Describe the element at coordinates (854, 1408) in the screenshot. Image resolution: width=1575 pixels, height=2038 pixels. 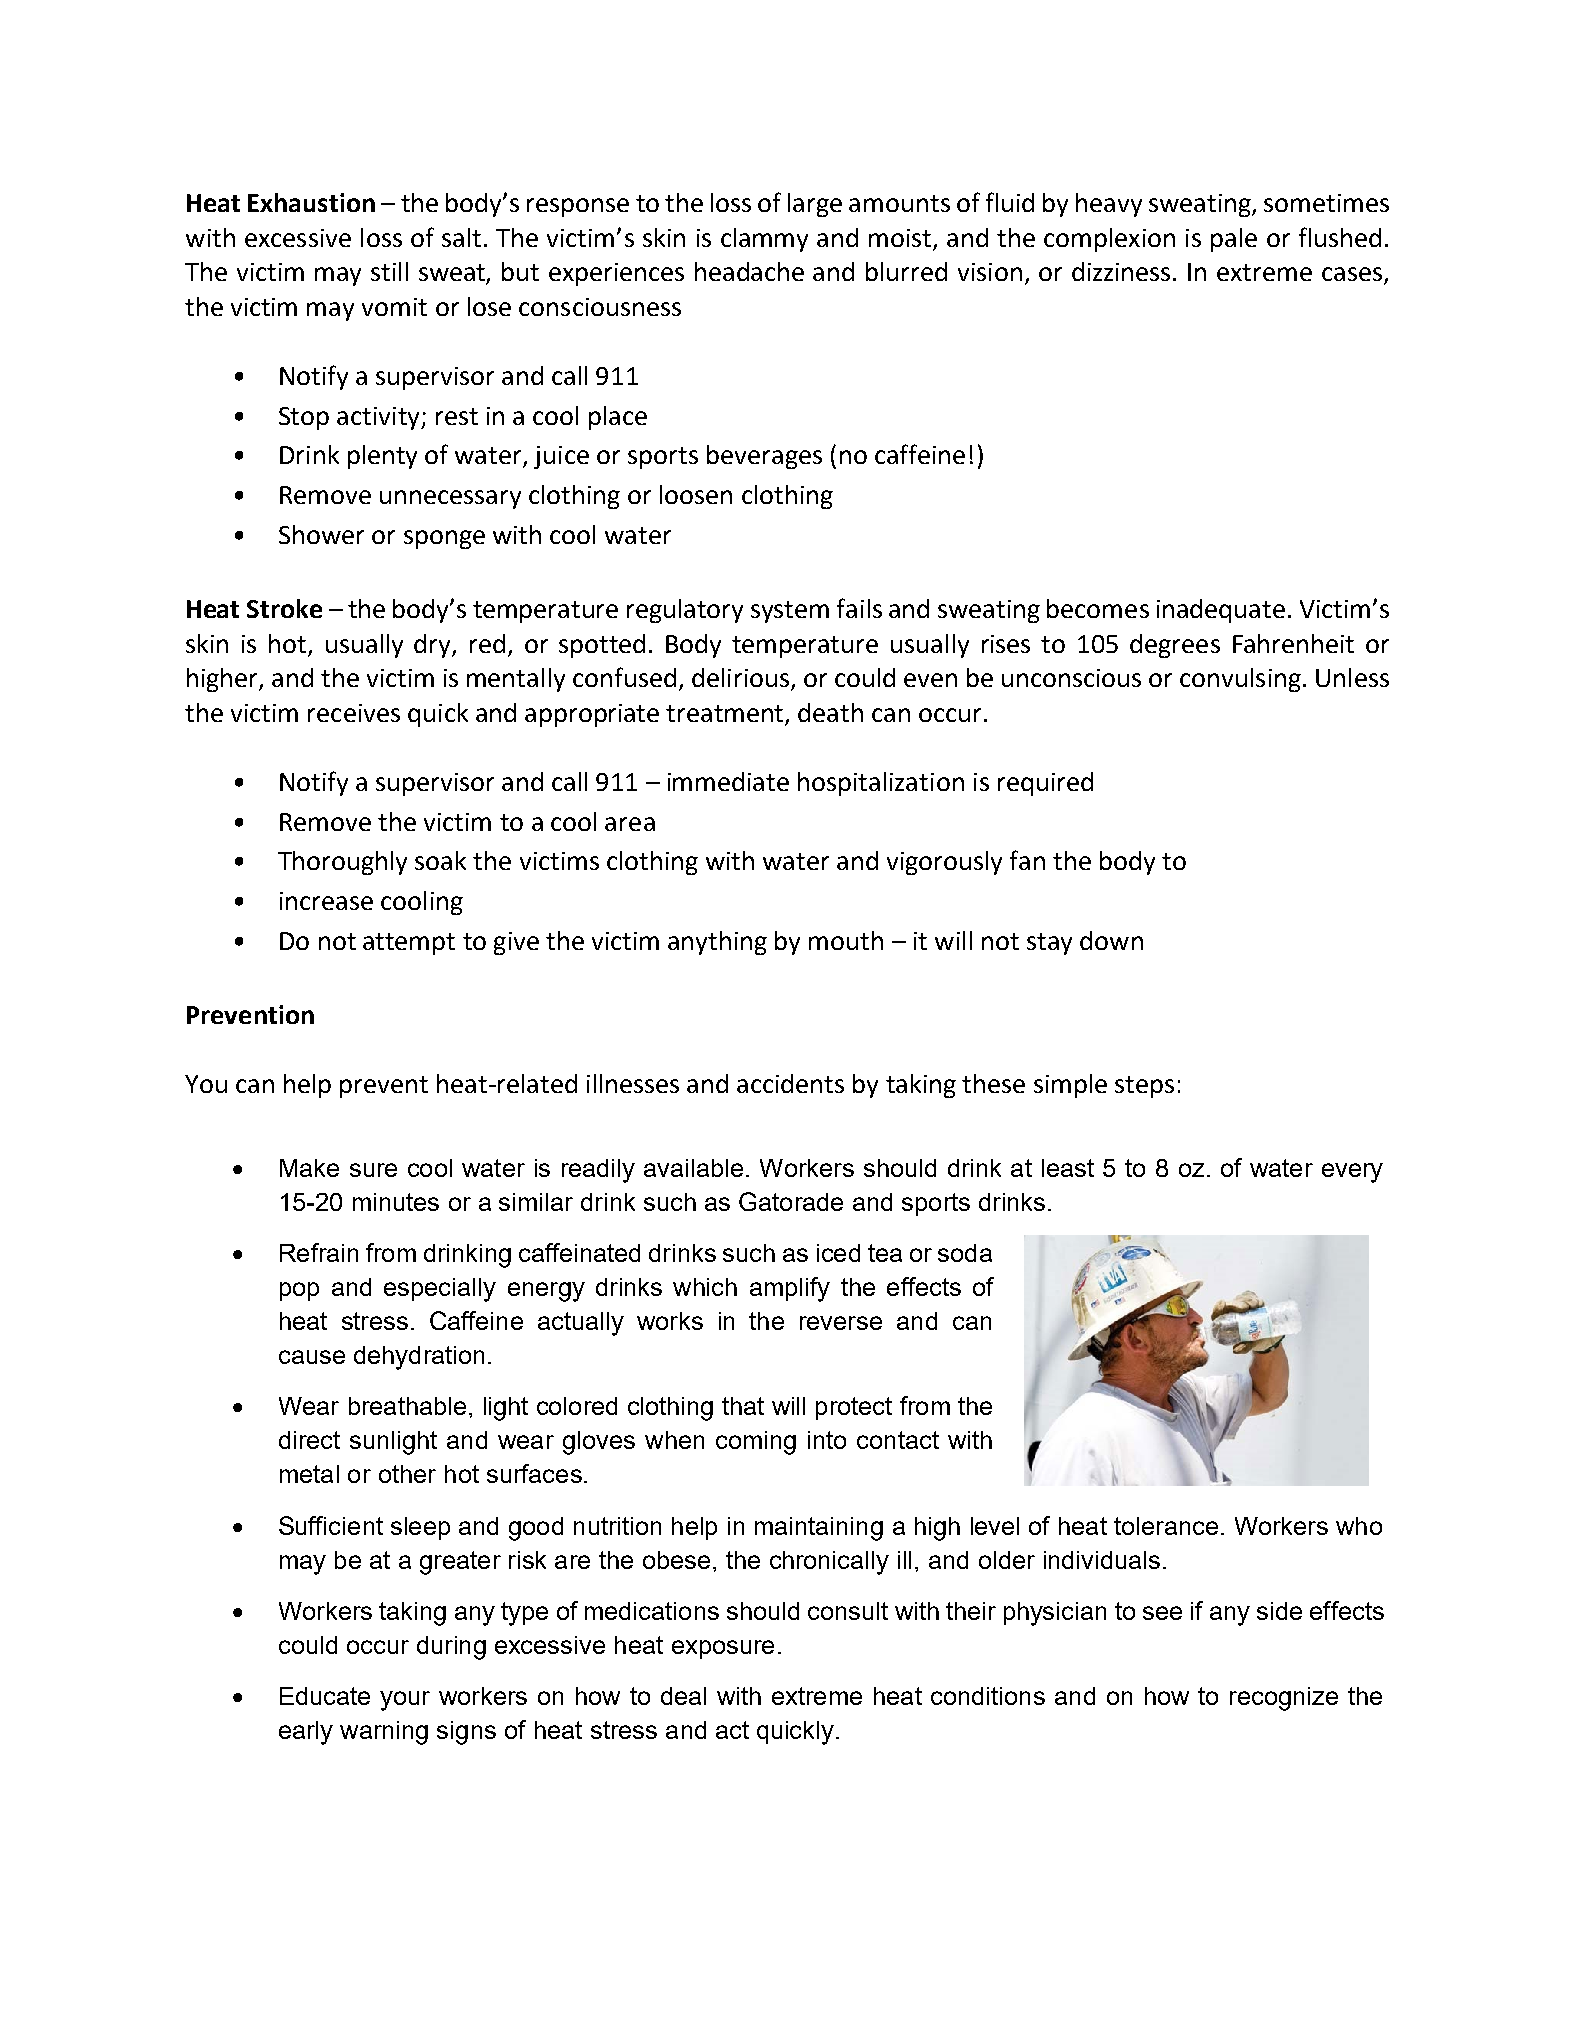
I see `protect` at that location.
